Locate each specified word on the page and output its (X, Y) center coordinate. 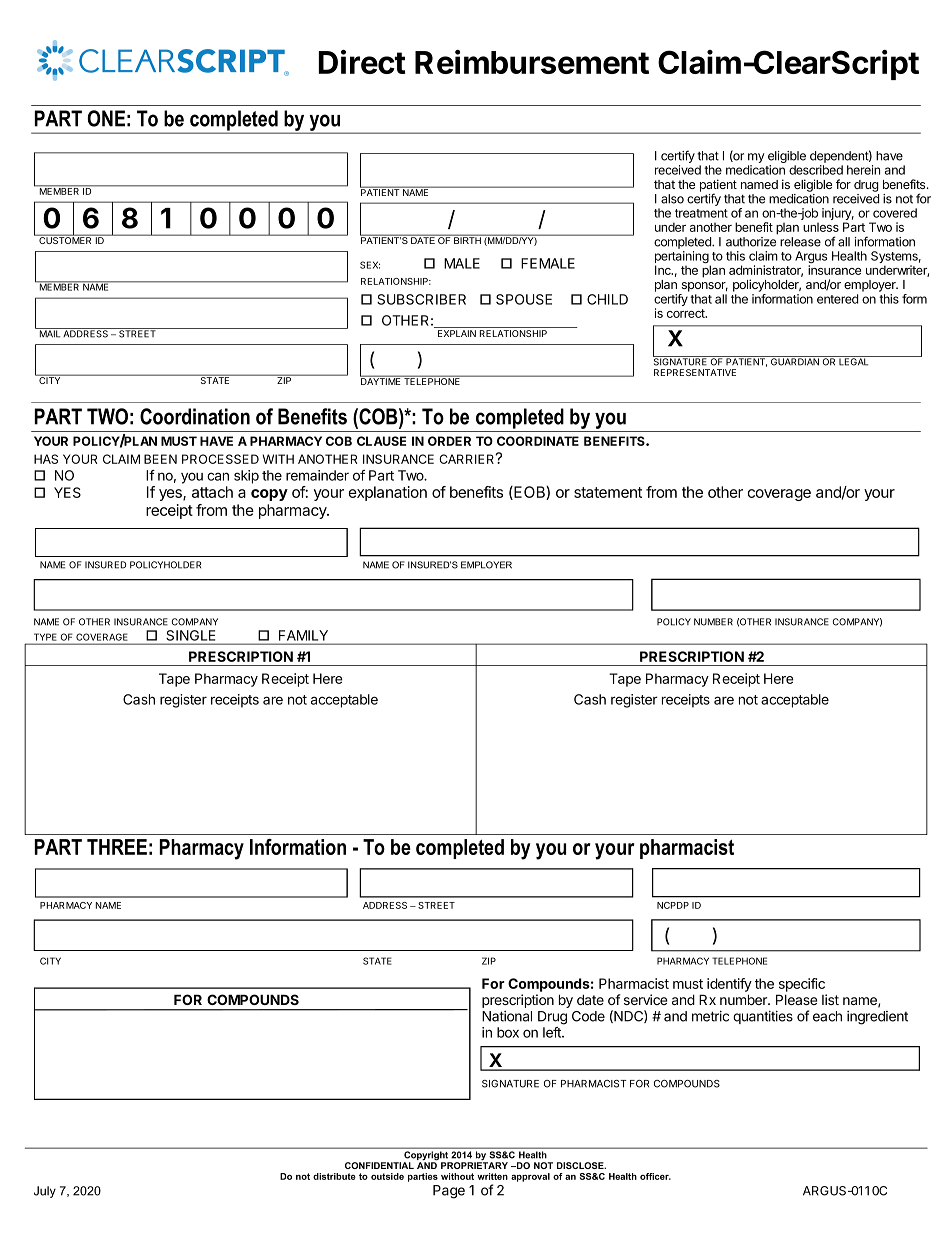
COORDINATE (538, 441)
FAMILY (303, 635)
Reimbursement (532, 62)
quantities (763, 1017)
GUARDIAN (795, 361)
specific (802, 985)
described (816, 170)
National (507, 1016)
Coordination (195, 416)
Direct (362, 62)
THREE (117, 847)
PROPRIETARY (474, 1165)
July (45, 1192)
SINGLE (191, 635)
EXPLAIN (457, 333)
